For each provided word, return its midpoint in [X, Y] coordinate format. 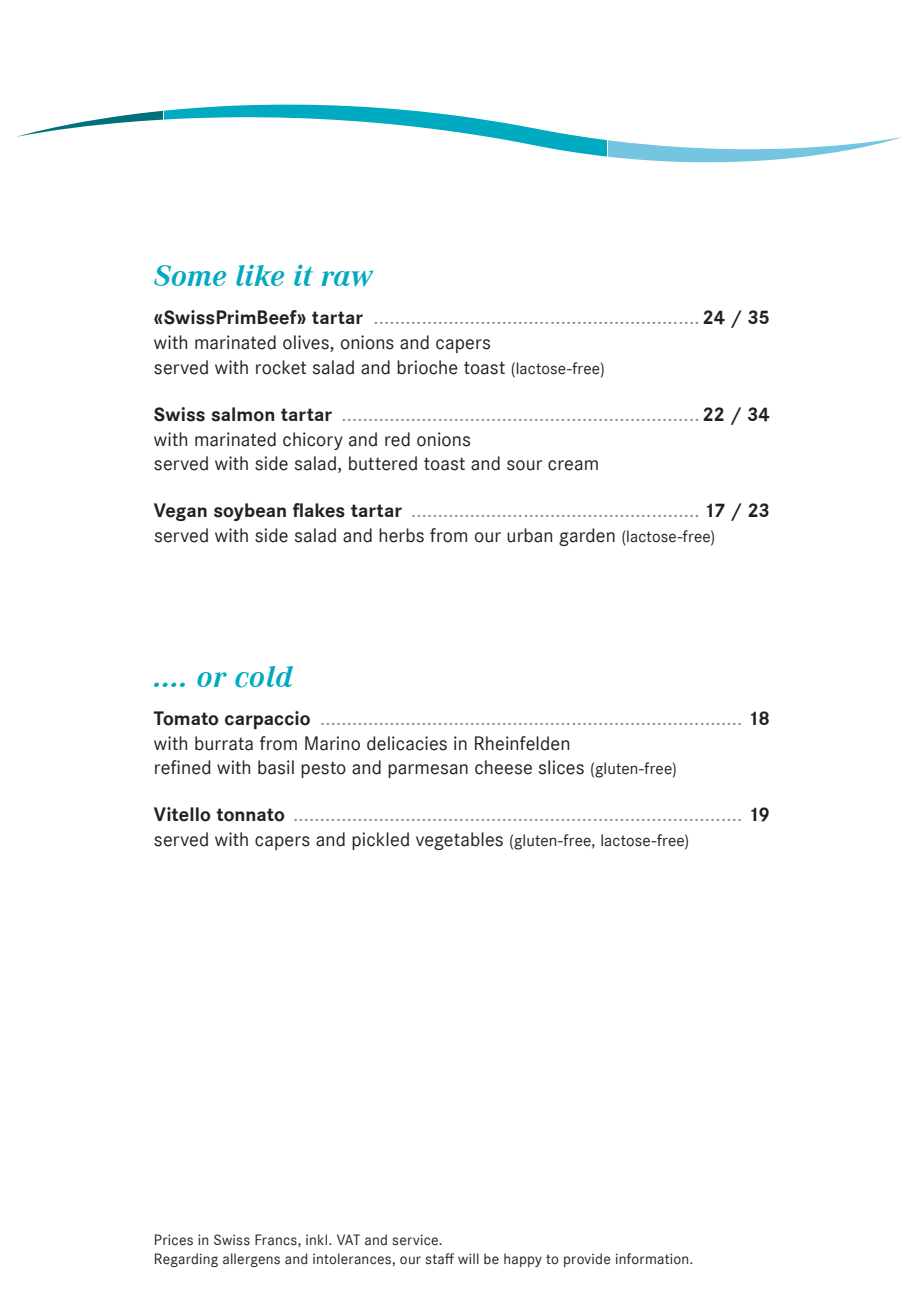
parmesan [428, 771]
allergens [251, 1260]
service [416, 1240]
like [260, 275]
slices [561, 767]
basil [276, 767]
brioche [427, 367]
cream [573, 465]
